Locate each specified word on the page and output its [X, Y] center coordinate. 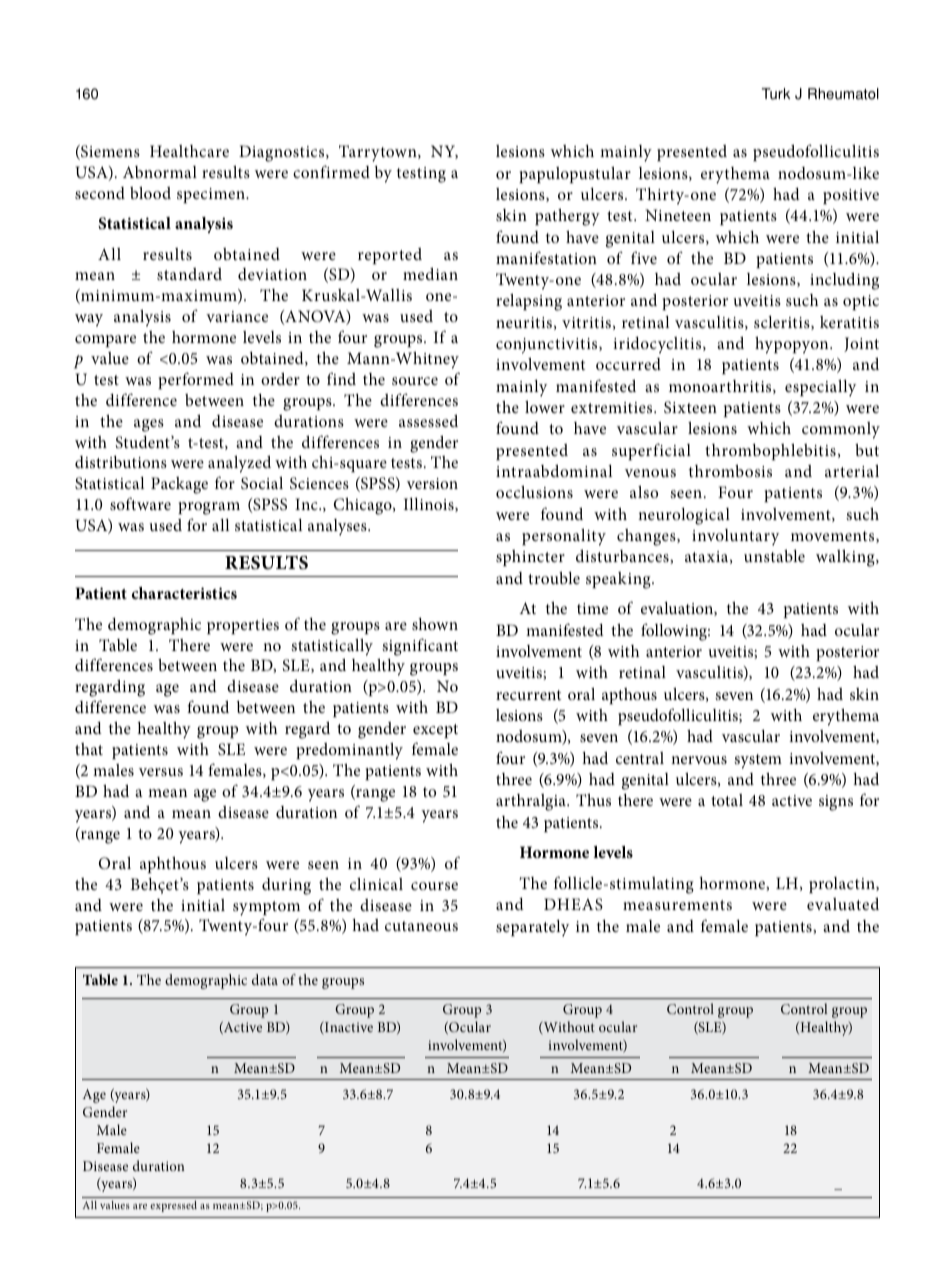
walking [846, 558]
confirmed [331, 171]
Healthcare [189, 151]
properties [243, 626]
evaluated [843, 903]
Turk [776, 94]
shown [435, 624]
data [265, 979]
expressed [173, 1206]
